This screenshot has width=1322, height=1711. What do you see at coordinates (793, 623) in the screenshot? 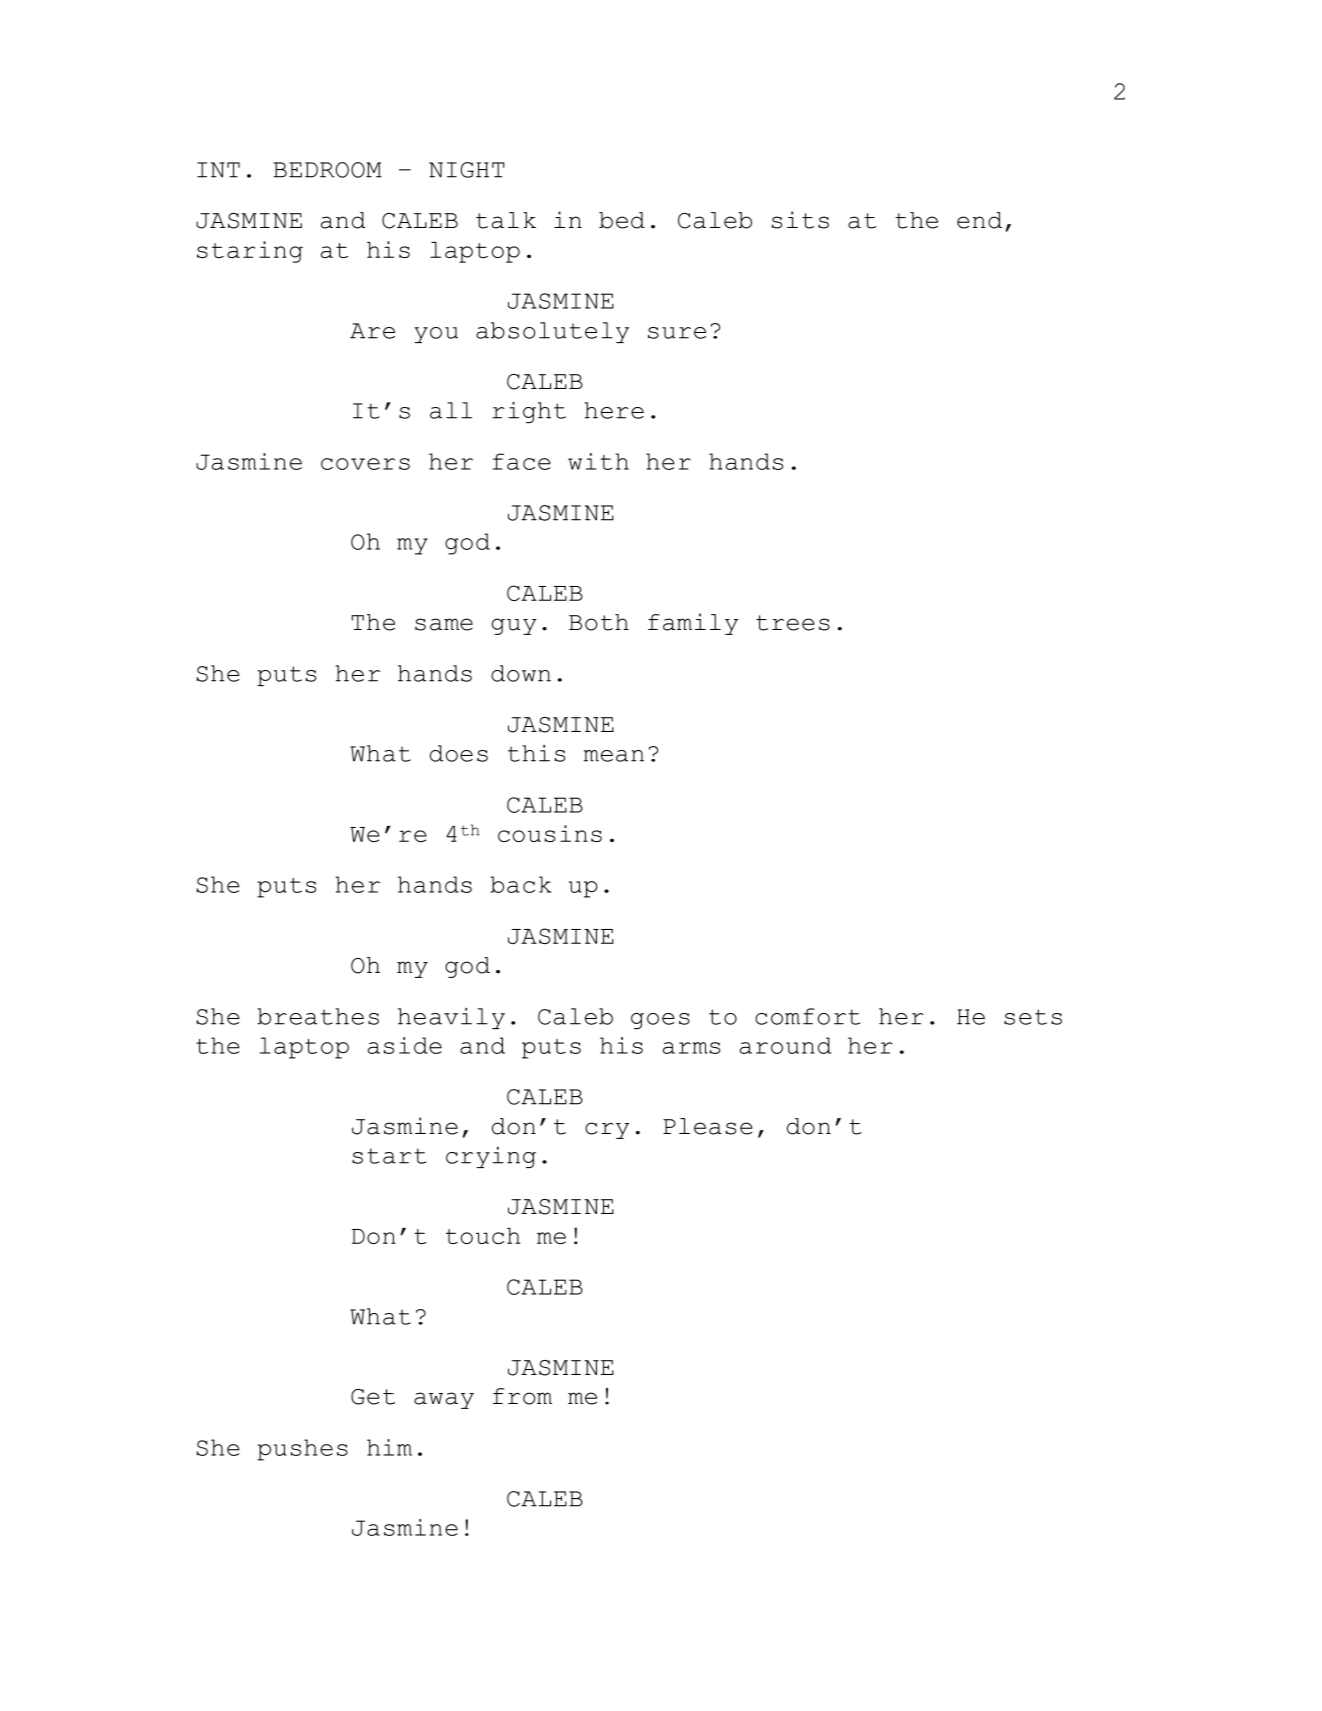
I see `trees` at bounding box center [793, 623].
